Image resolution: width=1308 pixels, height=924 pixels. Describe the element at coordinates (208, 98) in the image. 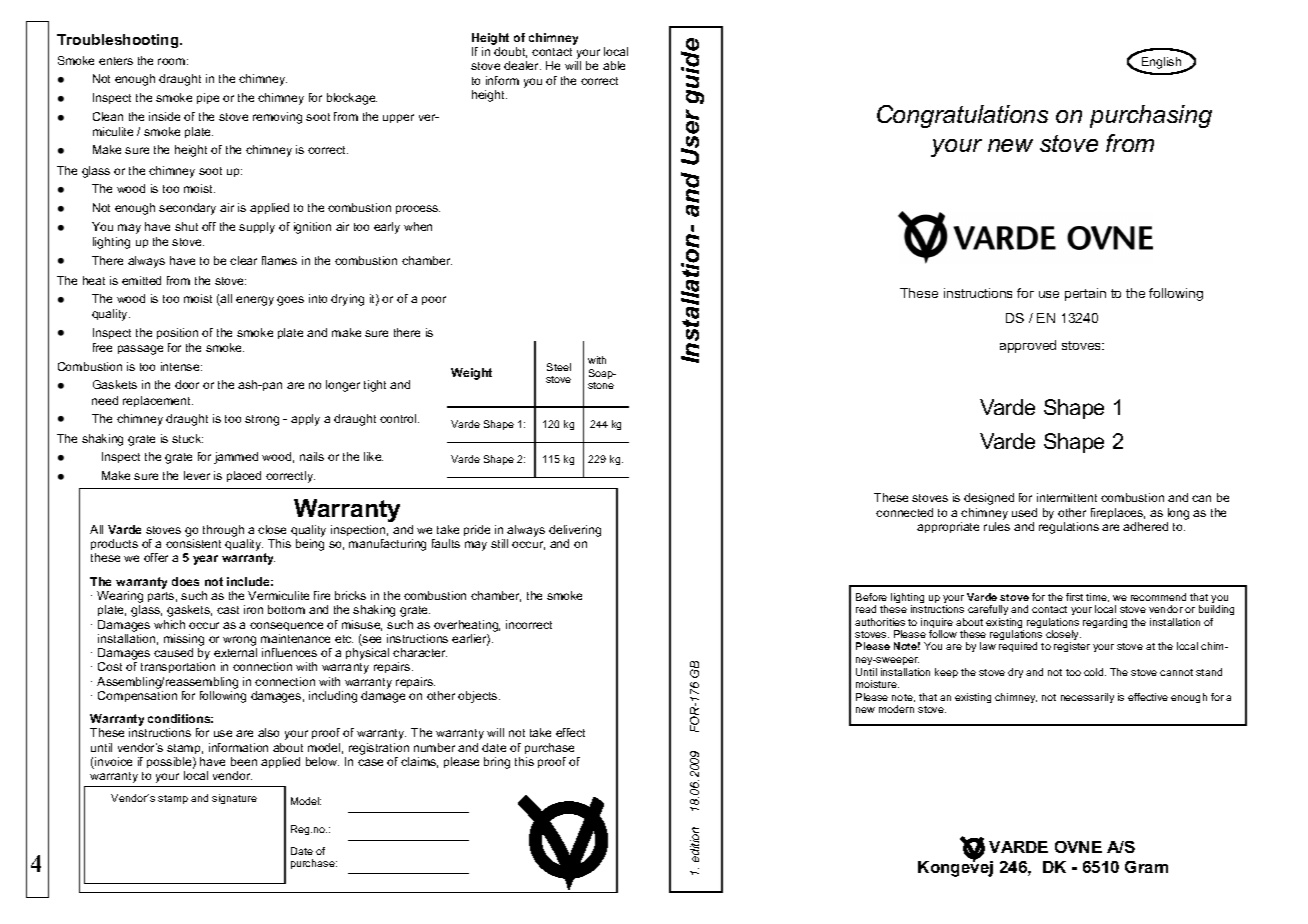

I see `pipe` at that location.
